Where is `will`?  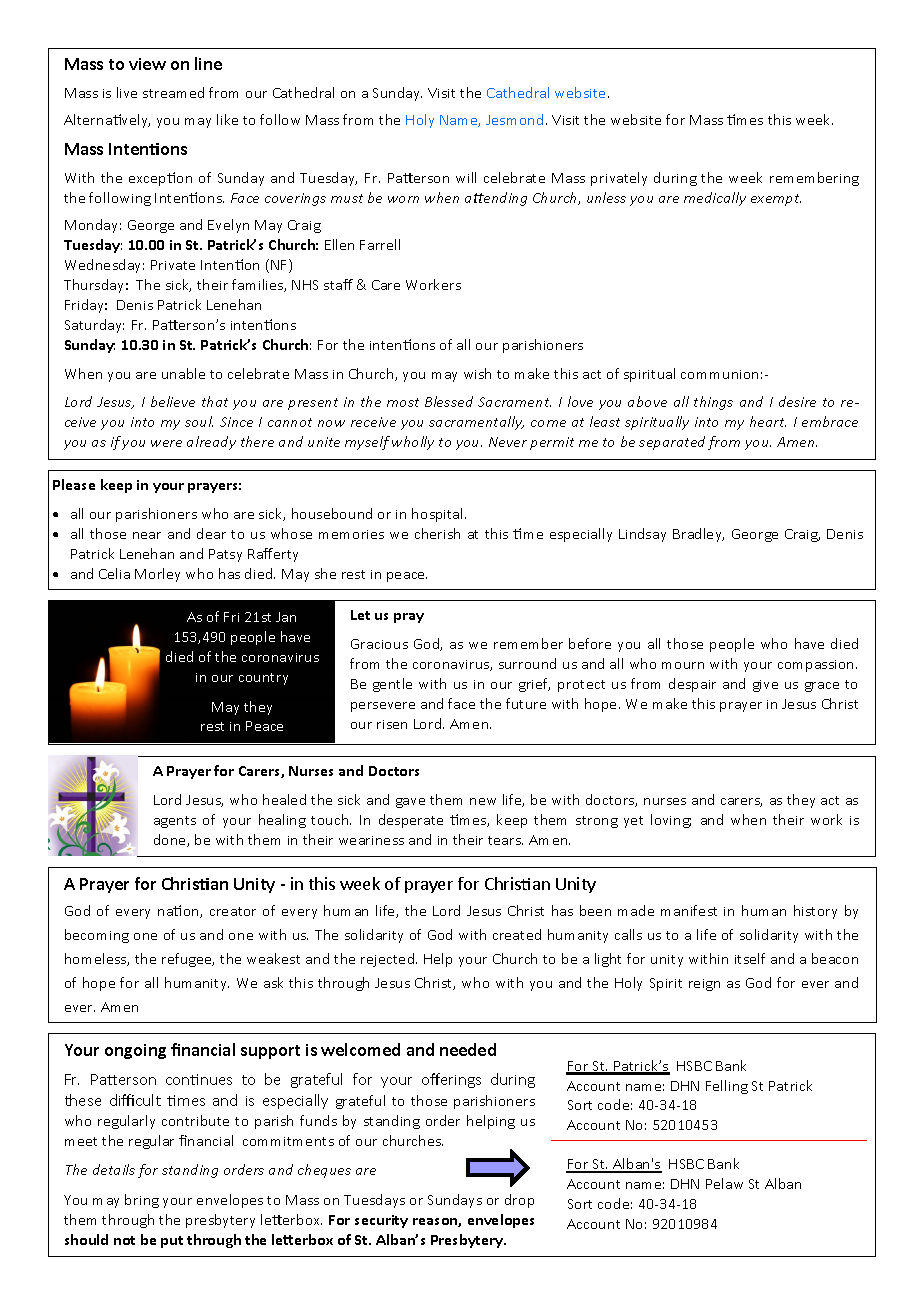
will is located at coordinates (466, 177).
